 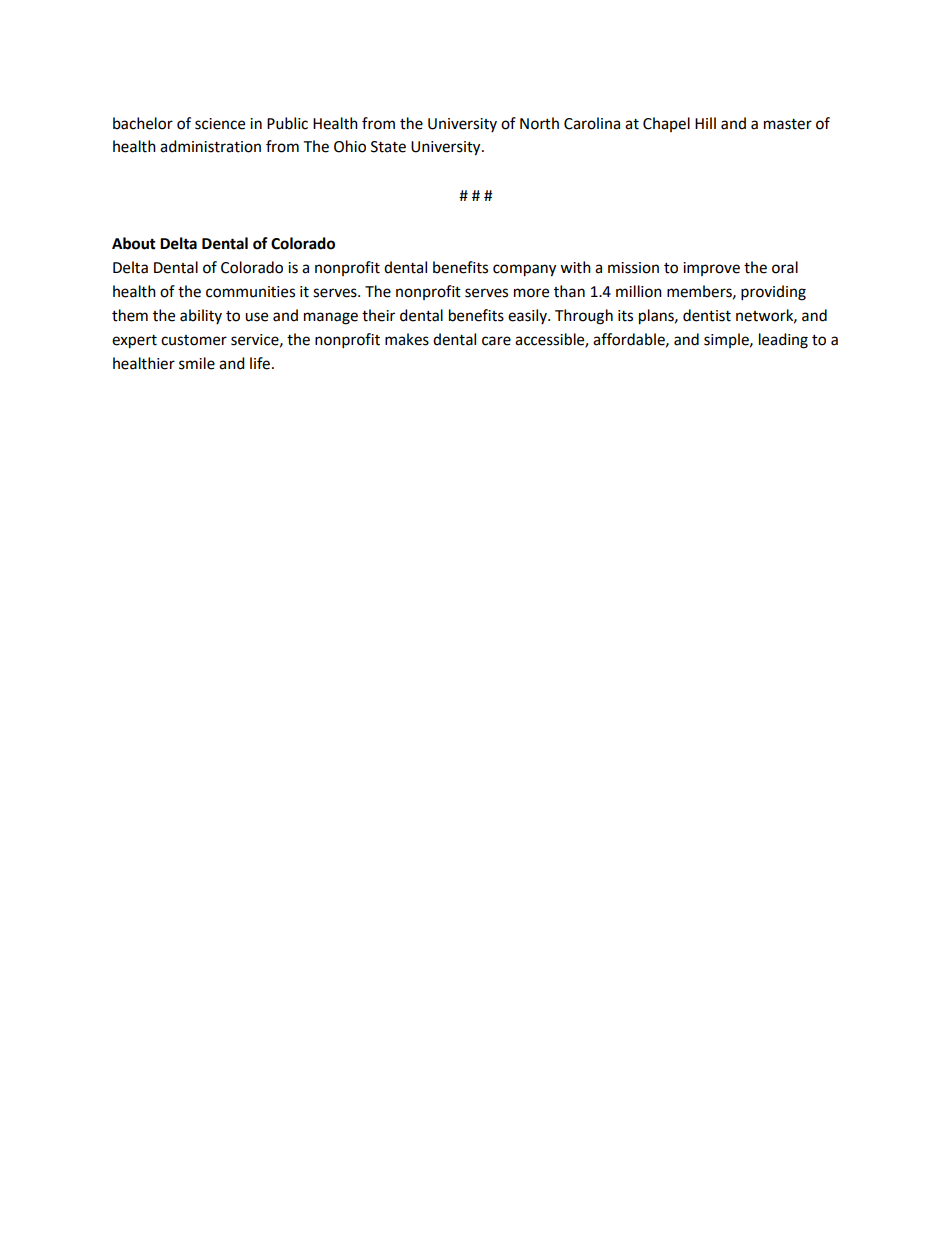 What do you see at coordinates (220, 124) in the page?
I see `science` at bounding box center [220, 124].
